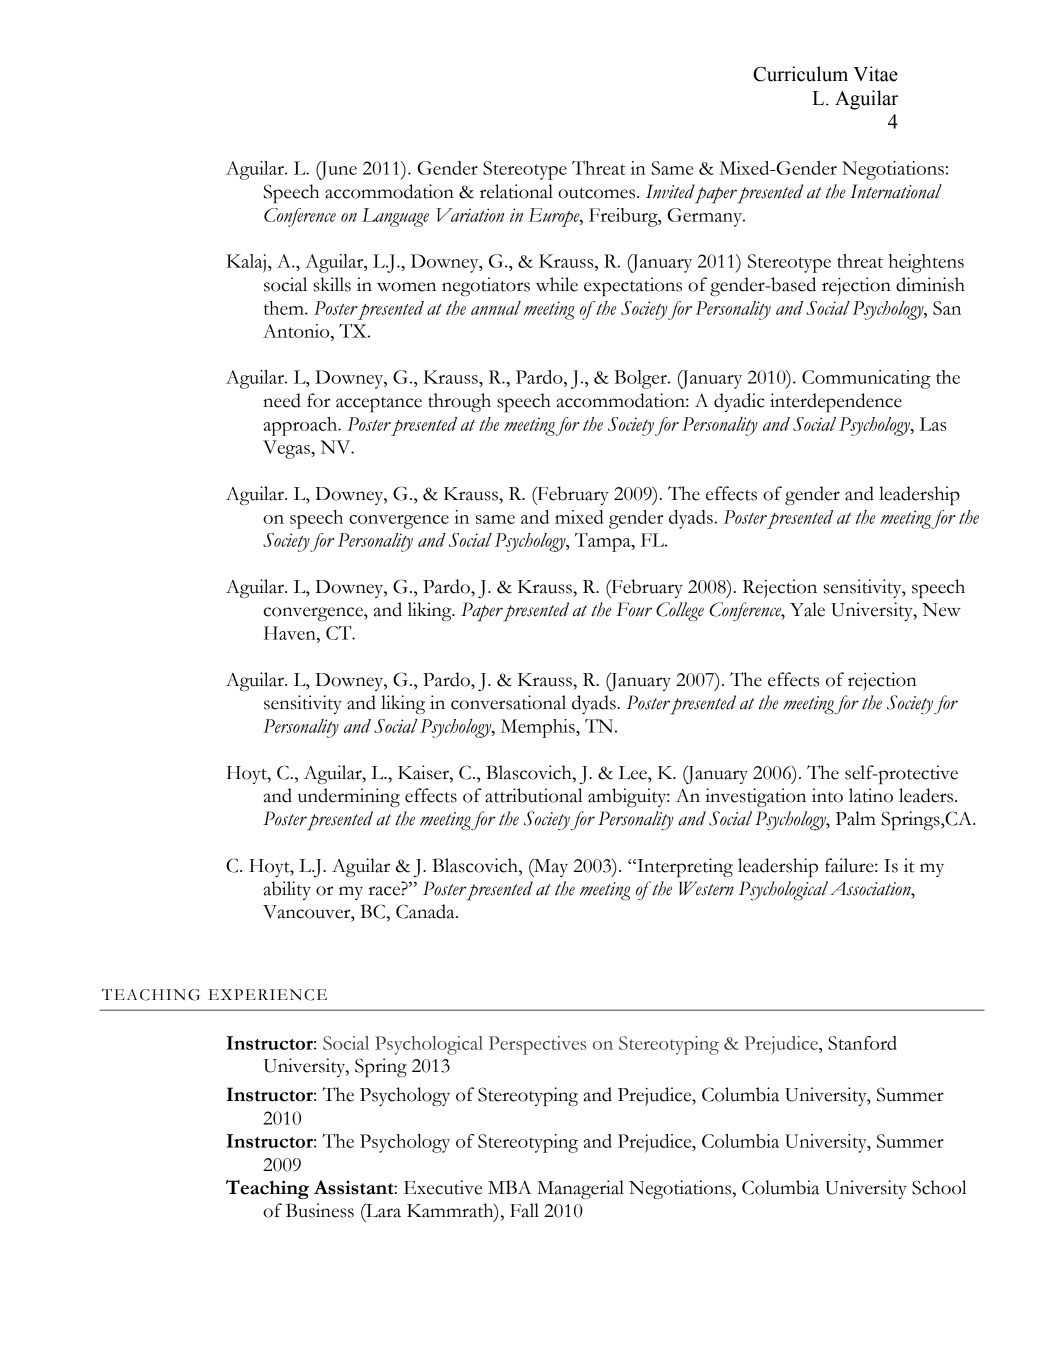 This screenshot has height=1363, width=1053. What do you see at coordinates (395, 217) in the screenshot?
I see `Language` at bounding box center [395, 217].
